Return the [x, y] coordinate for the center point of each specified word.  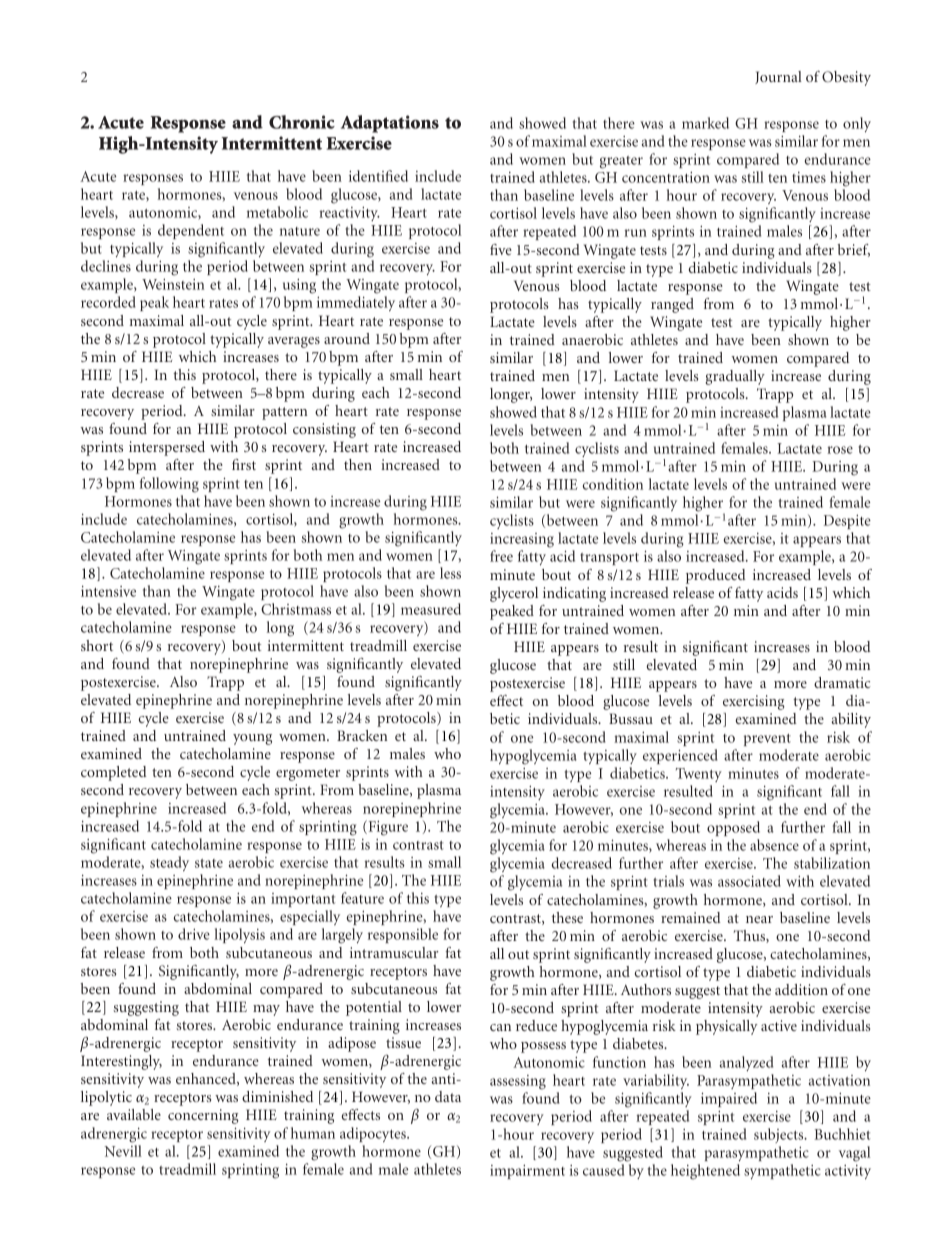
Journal [778, 77]
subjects [780, 1135]
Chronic [302, 122]
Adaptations [390, 124]
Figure [387, 828]
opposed [733, 828]
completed [114, 773]
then [358, 464]
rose [840, 450]
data [448, 1096]
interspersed [167, 448]
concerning [203, 1116]
